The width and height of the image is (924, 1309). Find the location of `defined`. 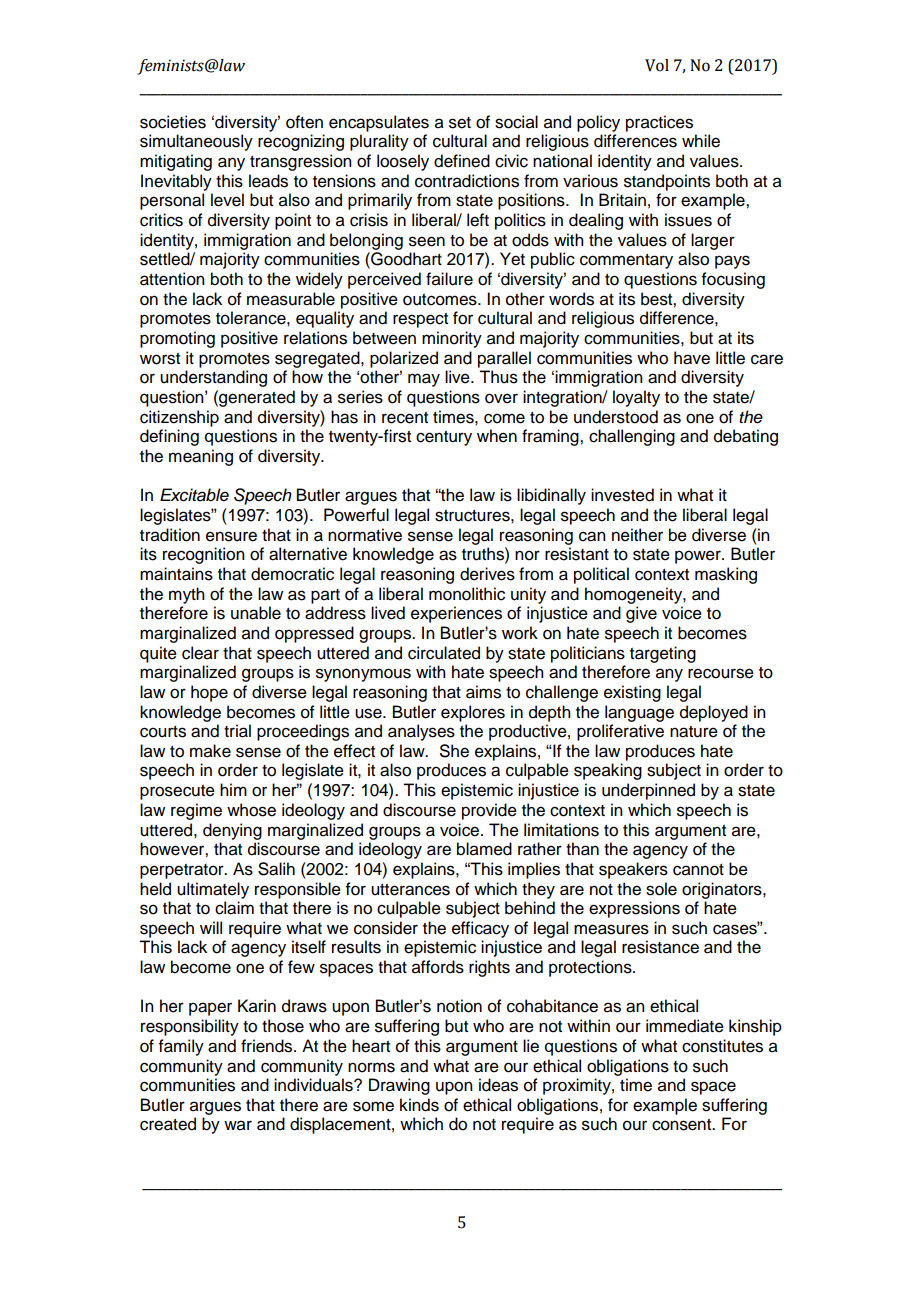

defined is located at coordinates (462, 161).
